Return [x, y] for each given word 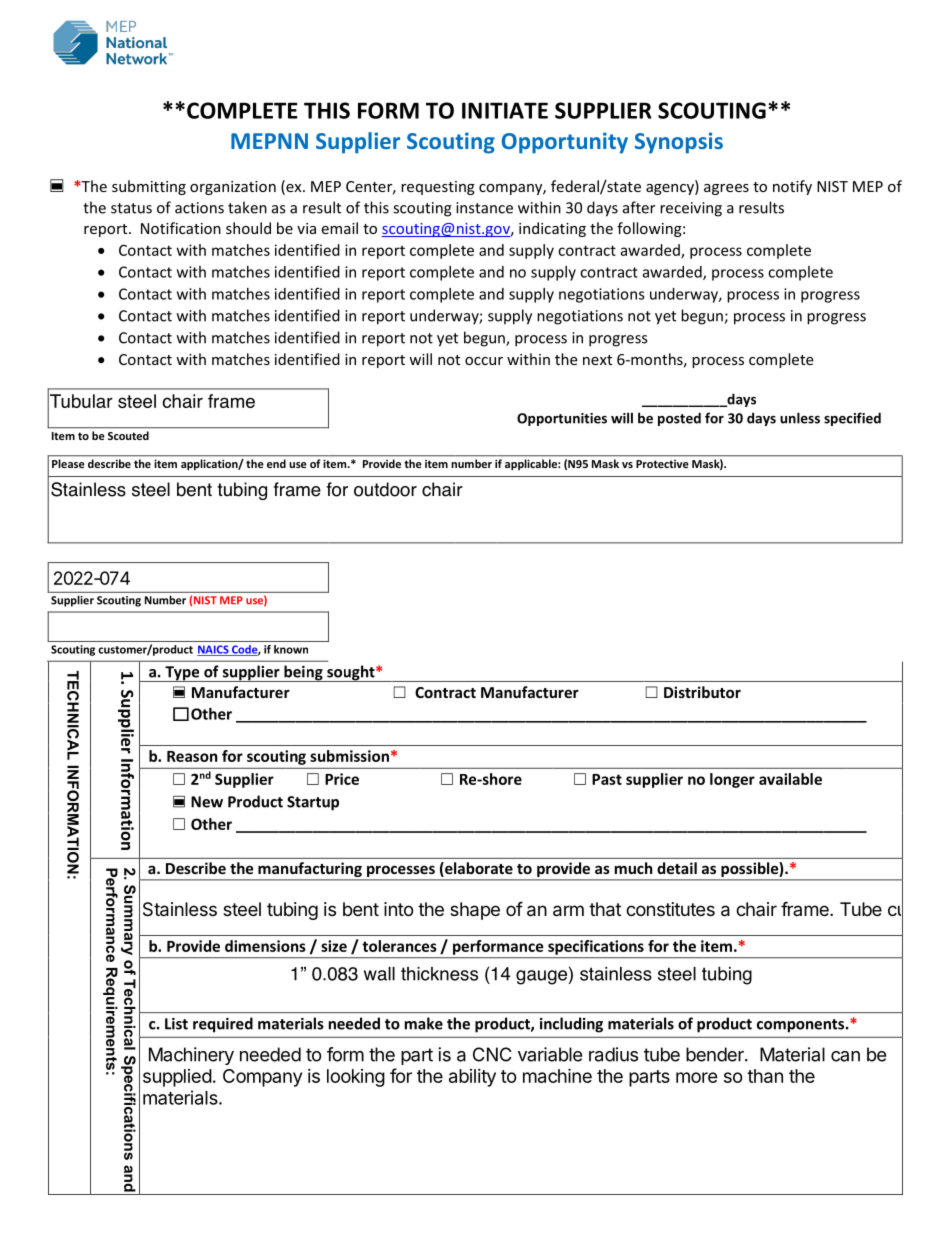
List [176, 1024]
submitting [149, 187]
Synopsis [679, 143]
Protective [662, 464]
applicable [532, 464]
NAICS [214, 650]
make [424, 1023]
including [571, 1025]
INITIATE [505, 110]
